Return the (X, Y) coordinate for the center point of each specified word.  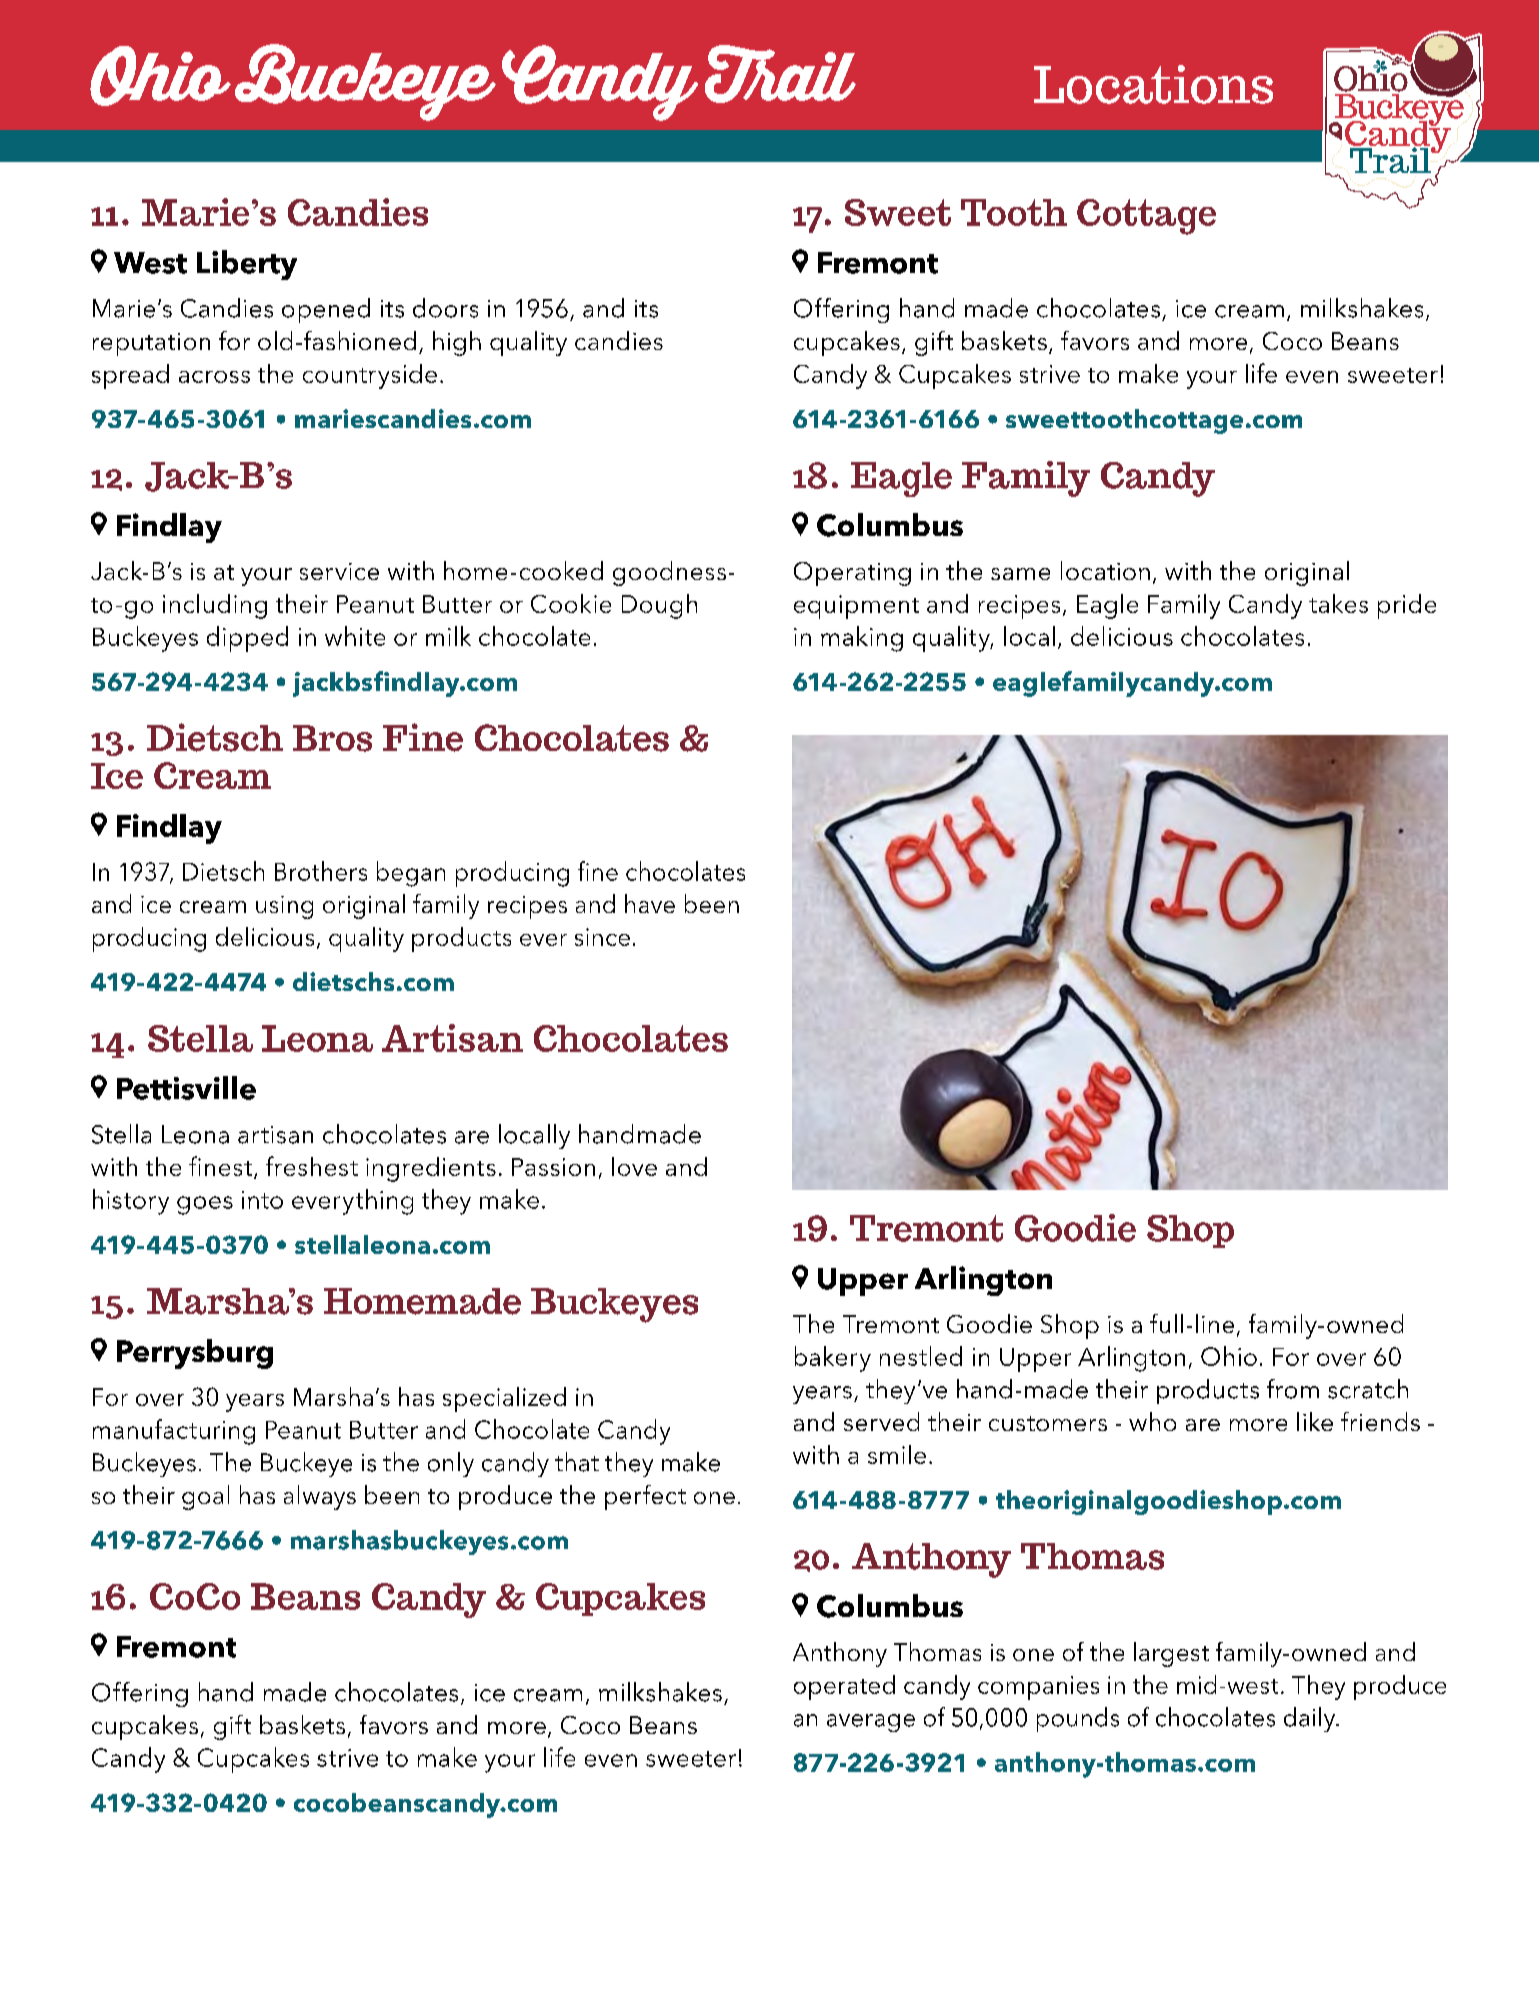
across (214, 377)
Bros (332, 738)
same (1020, 574)
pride (1407, 606)
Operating (852, 574)
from (1293, 1389)
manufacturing (174, 1432)
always (320, 1497)
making (862, 639)
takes (1338, 603)
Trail (780, 74)
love (634, 1166)
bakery (833, 1359)
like (1315, 1421)
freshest (312, 1166)
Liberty (247, 265)
